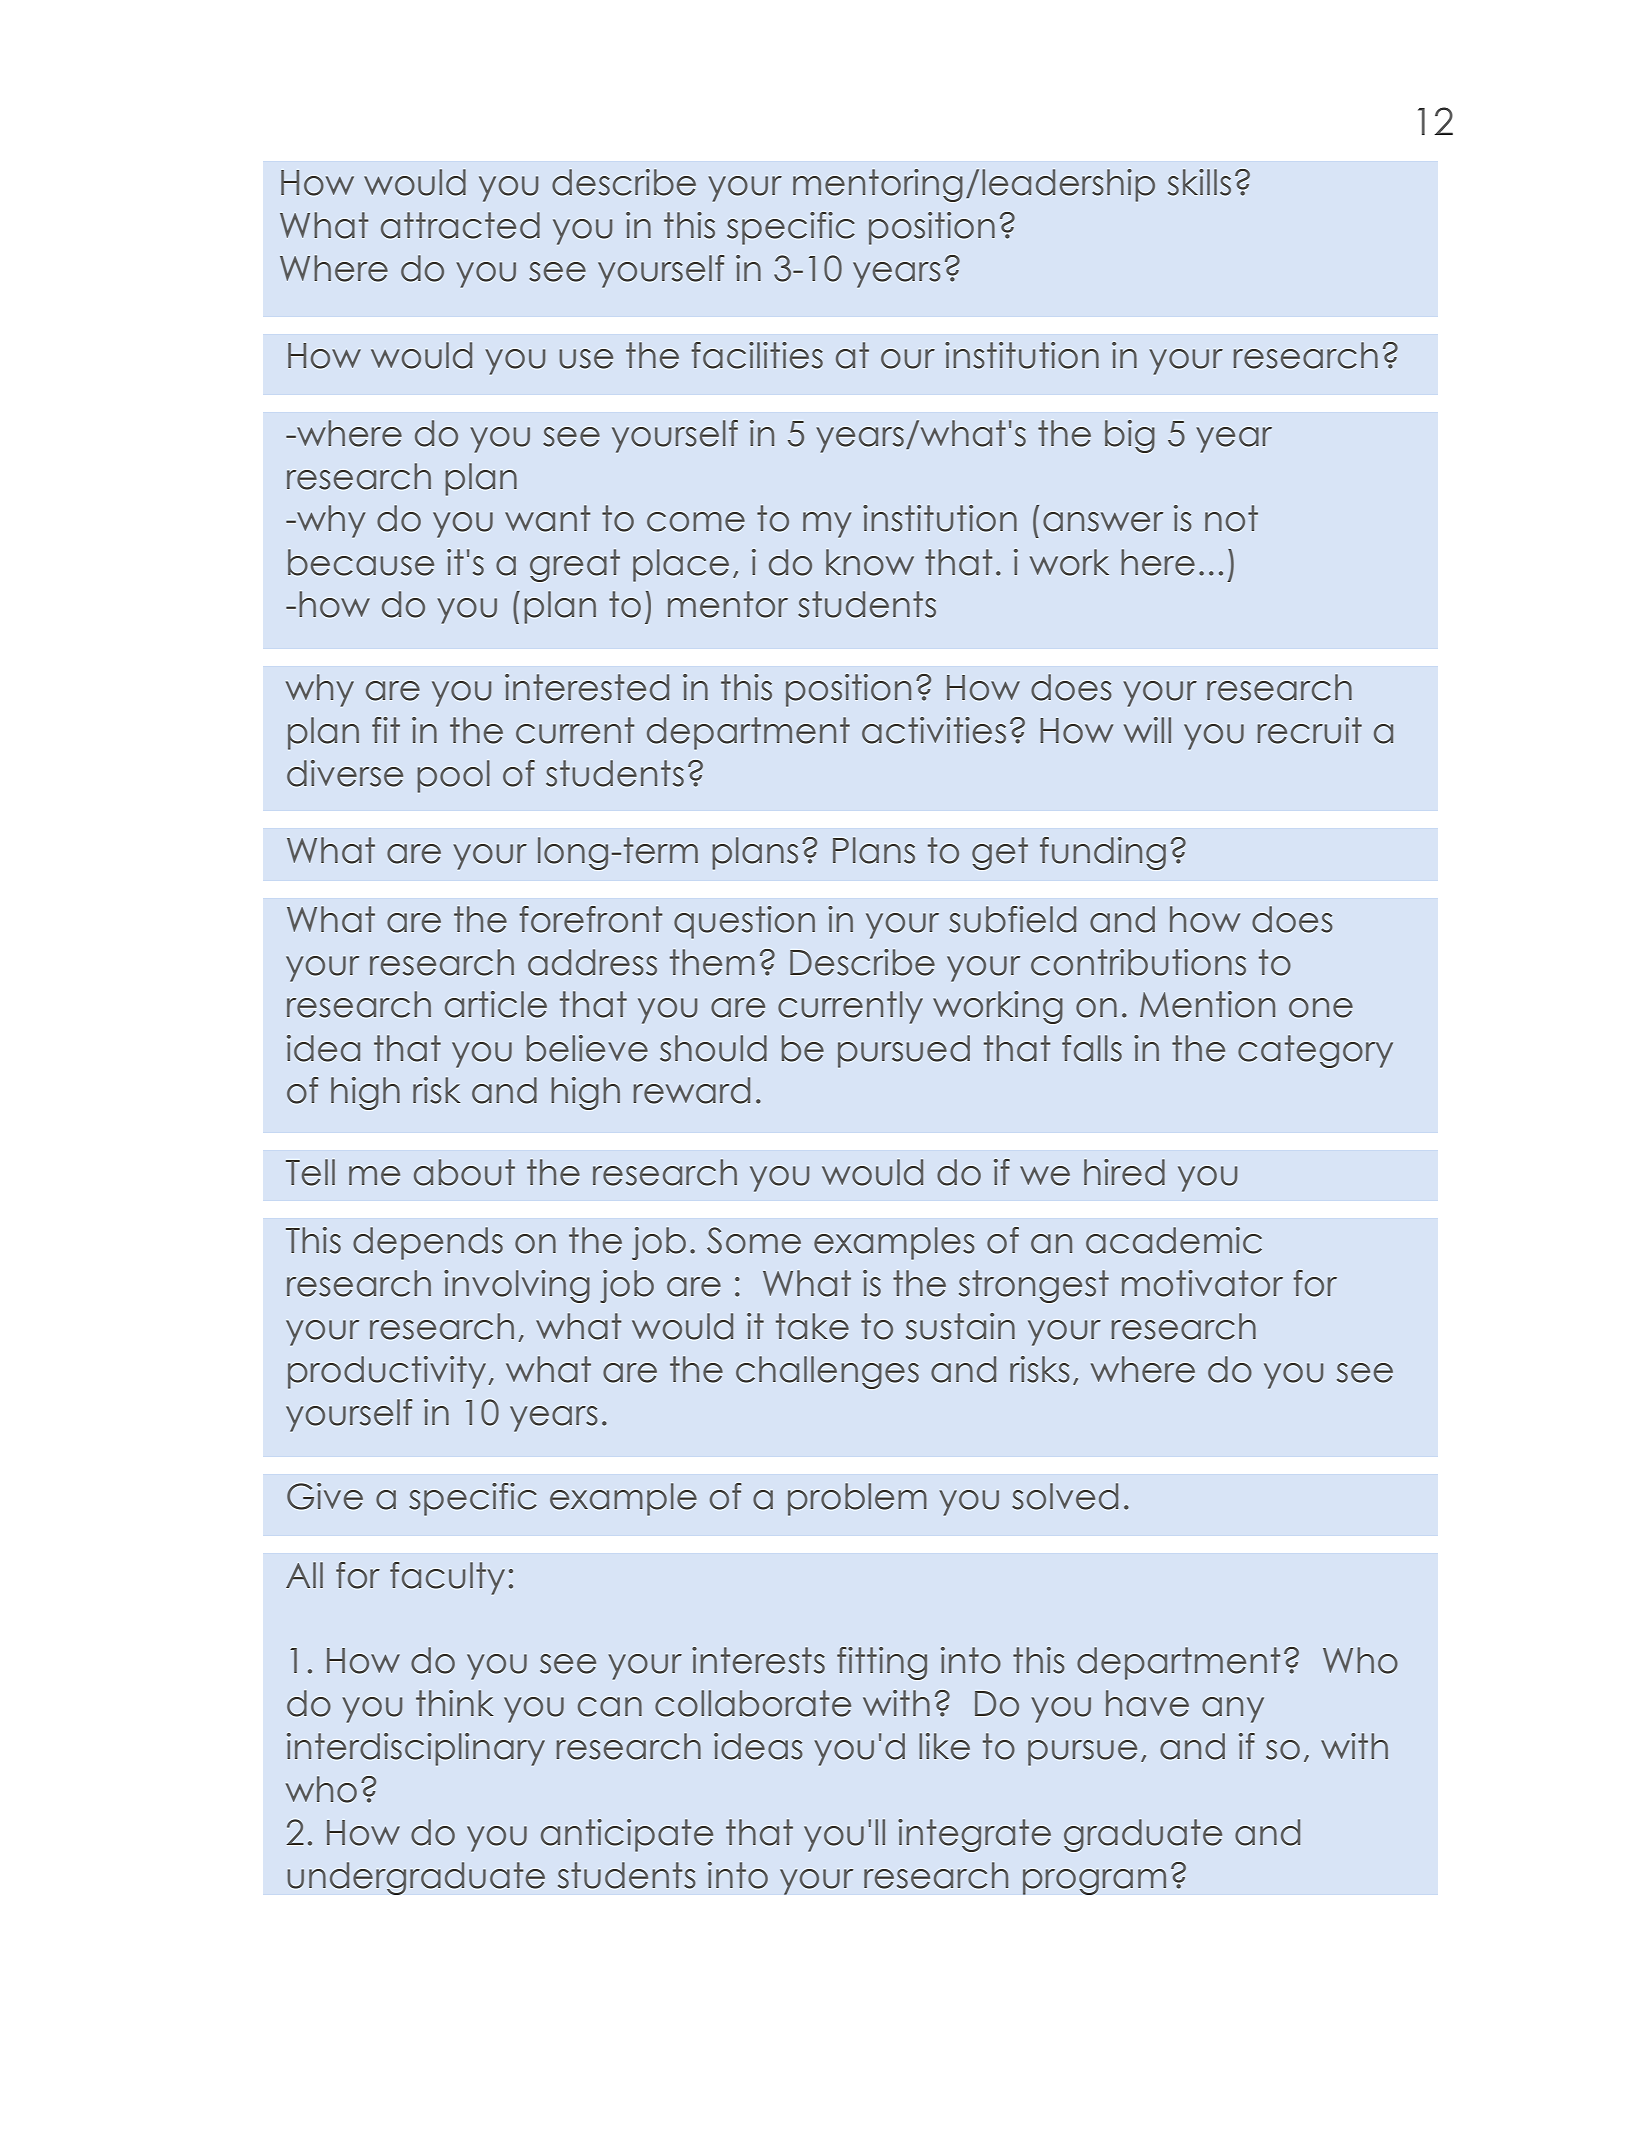 This page has width=1648, height=2133. What do you see at coordinates (361, 562) in the page?
I see `because` at bounding box center [361, 562].
